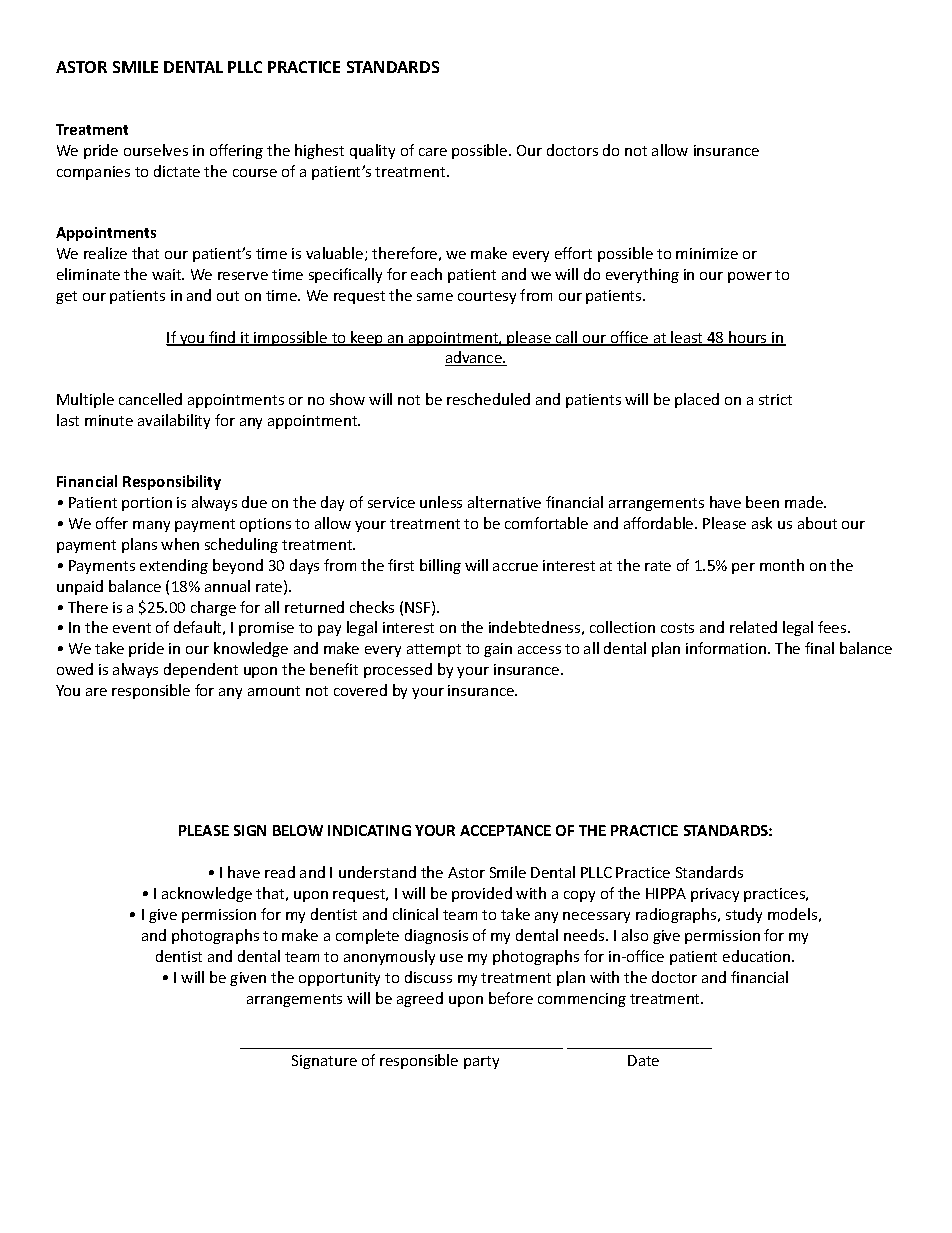 This screenshot has height=1233, width=952. I want to click on opportunity, so click(339, 979).
